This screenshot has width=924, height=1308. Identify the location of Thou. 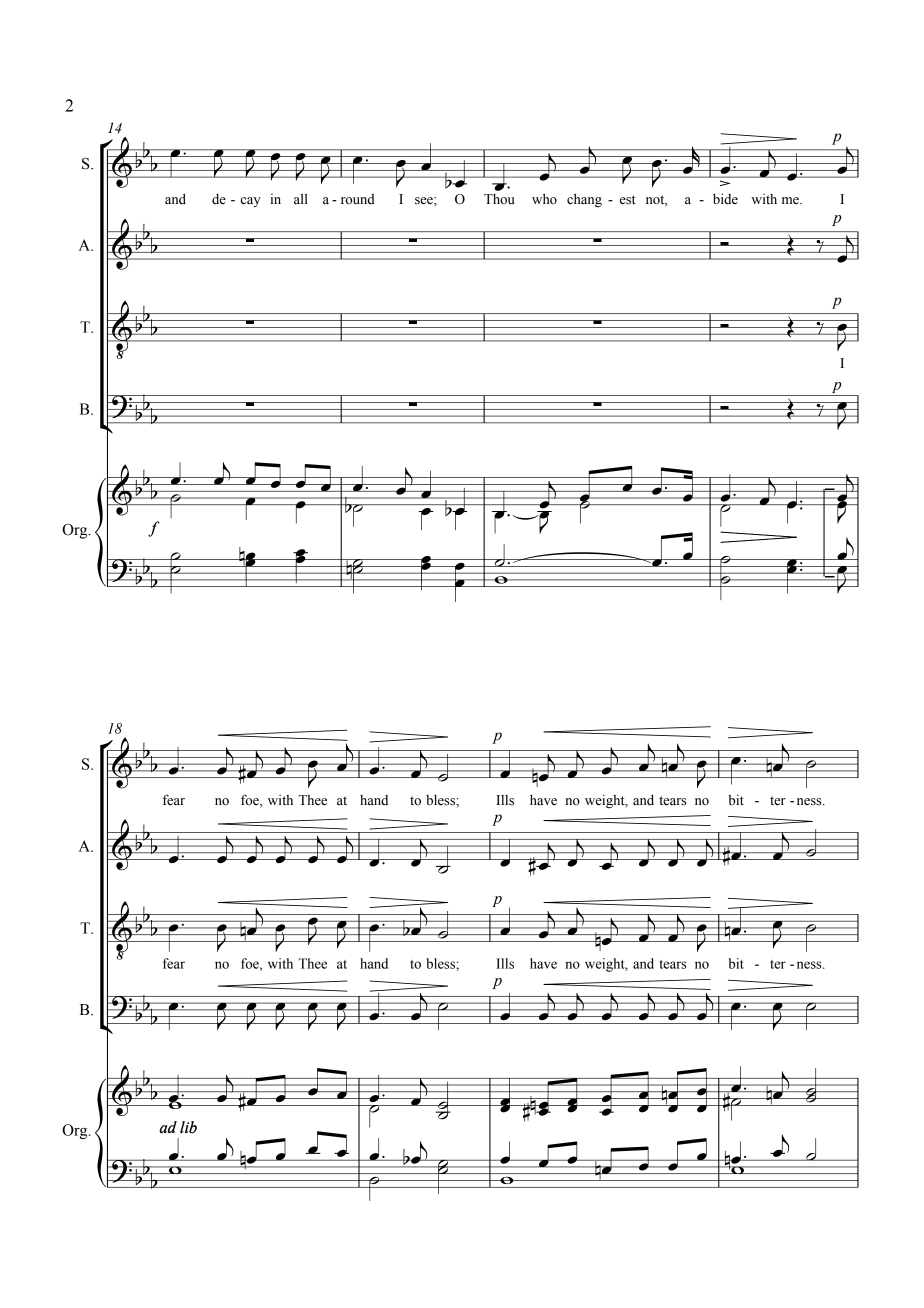
(499, 199).
